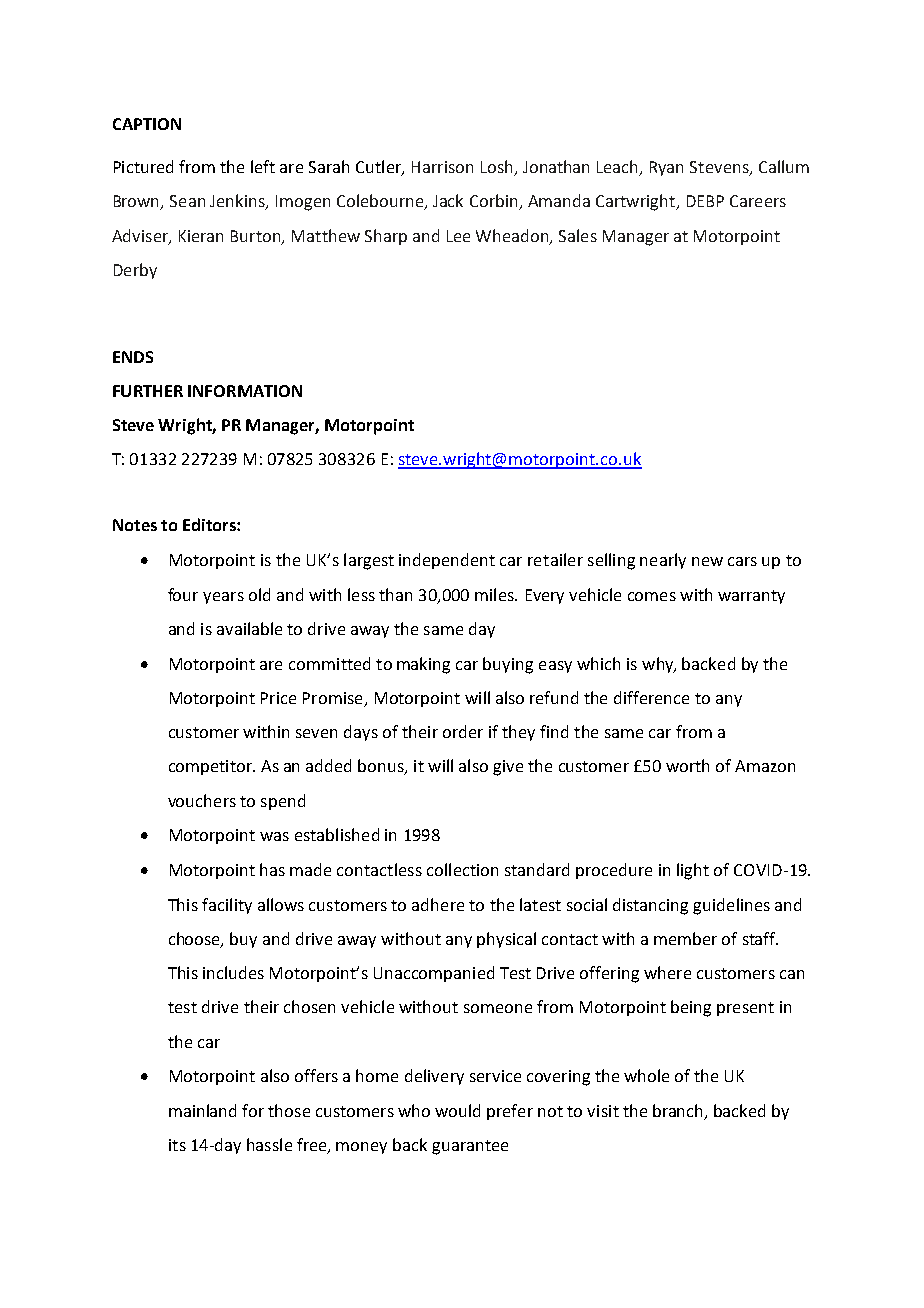  Describe the element at coordinates (458, 236) in the screenshot. I see `Lee` at that location.
